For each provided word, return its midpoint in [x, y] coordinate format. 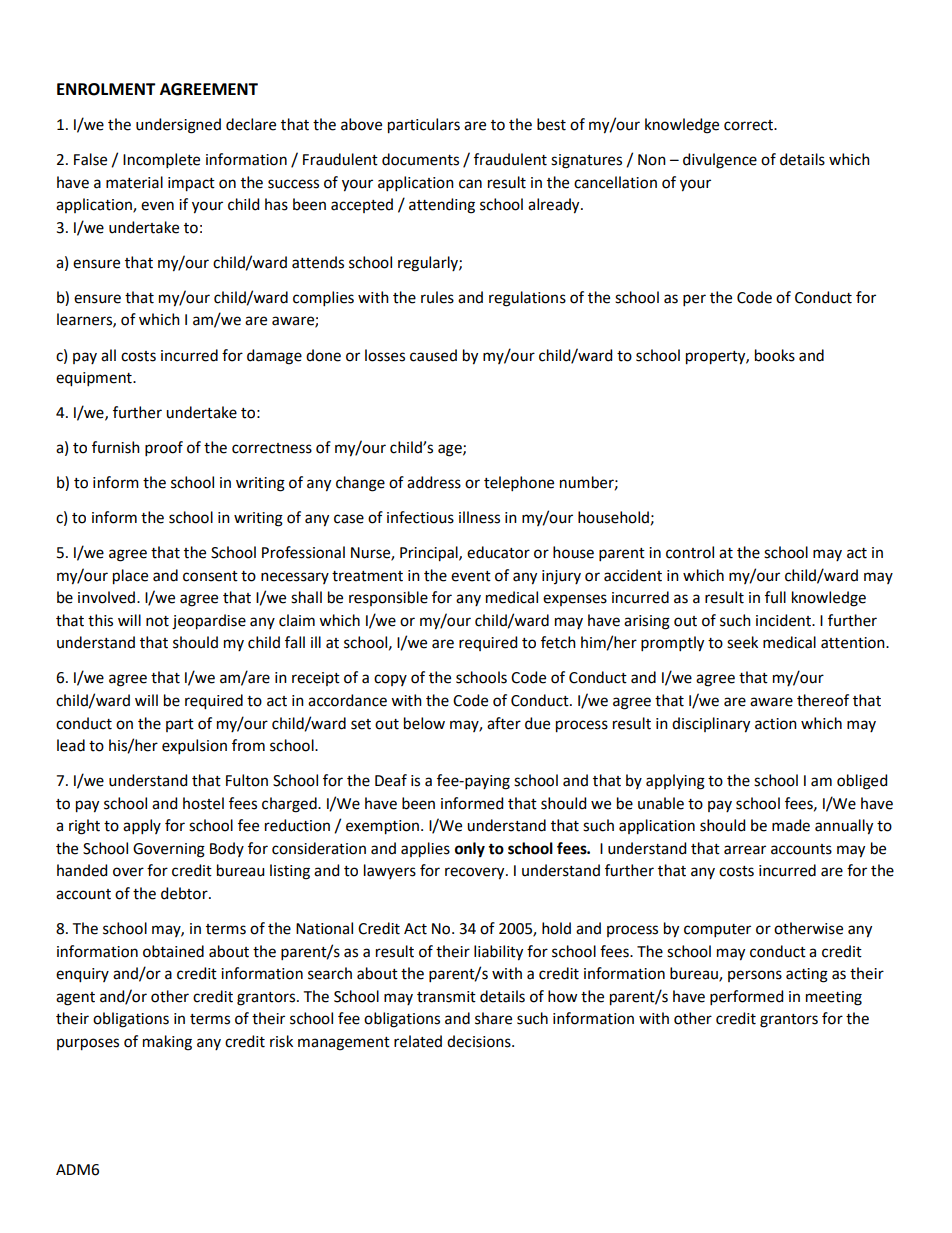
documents [420, 159]
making [167, 1043]
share [493, 1018]
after [504, 723]
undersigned [178, 126]
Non [652, 160]
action [776, 724]
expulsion [194, 746]
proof [164, 448]
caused [433, 355]
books [775, 355]
